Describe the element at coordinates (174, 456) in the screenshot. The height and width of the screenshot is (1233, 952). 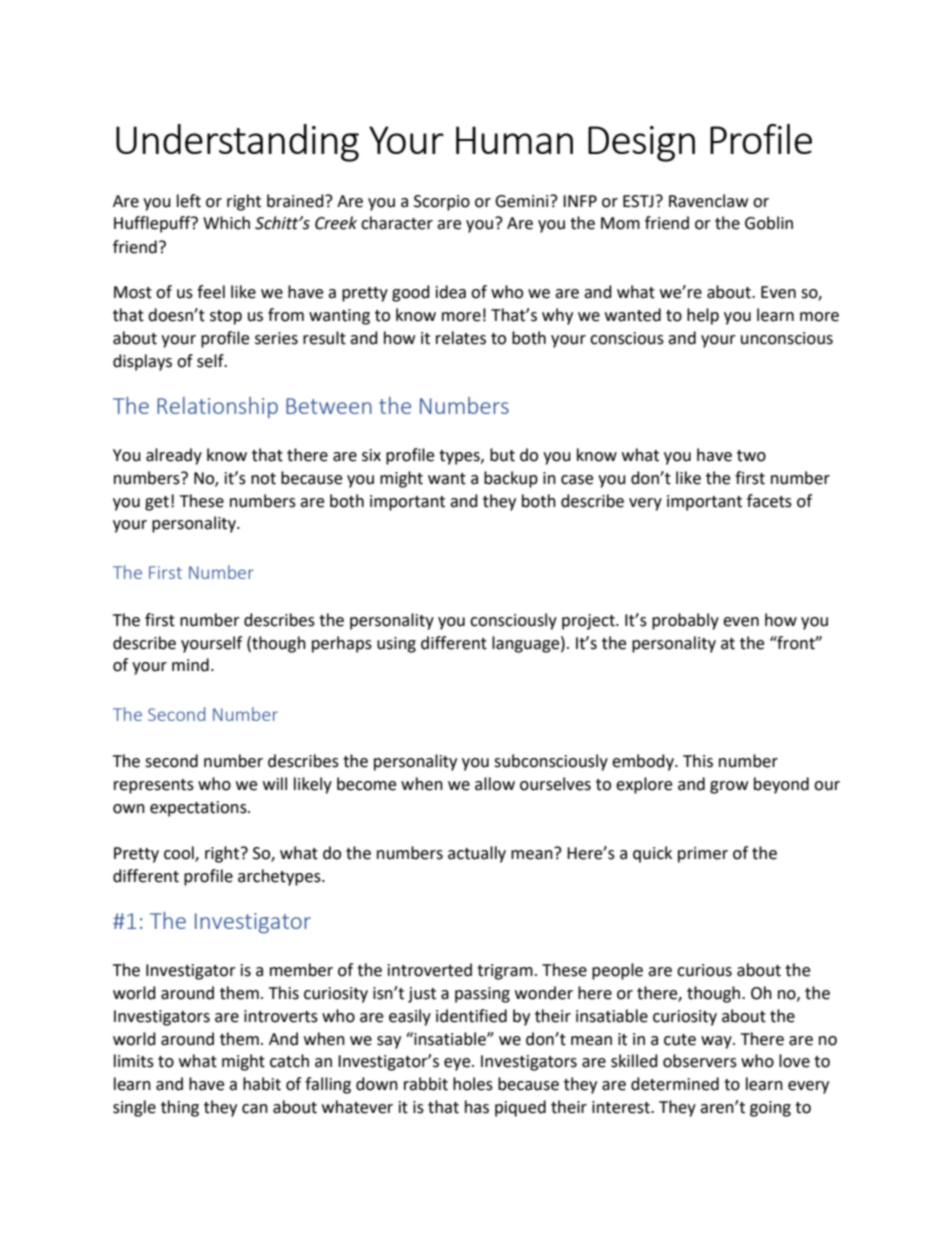
I see `already` at that location.
